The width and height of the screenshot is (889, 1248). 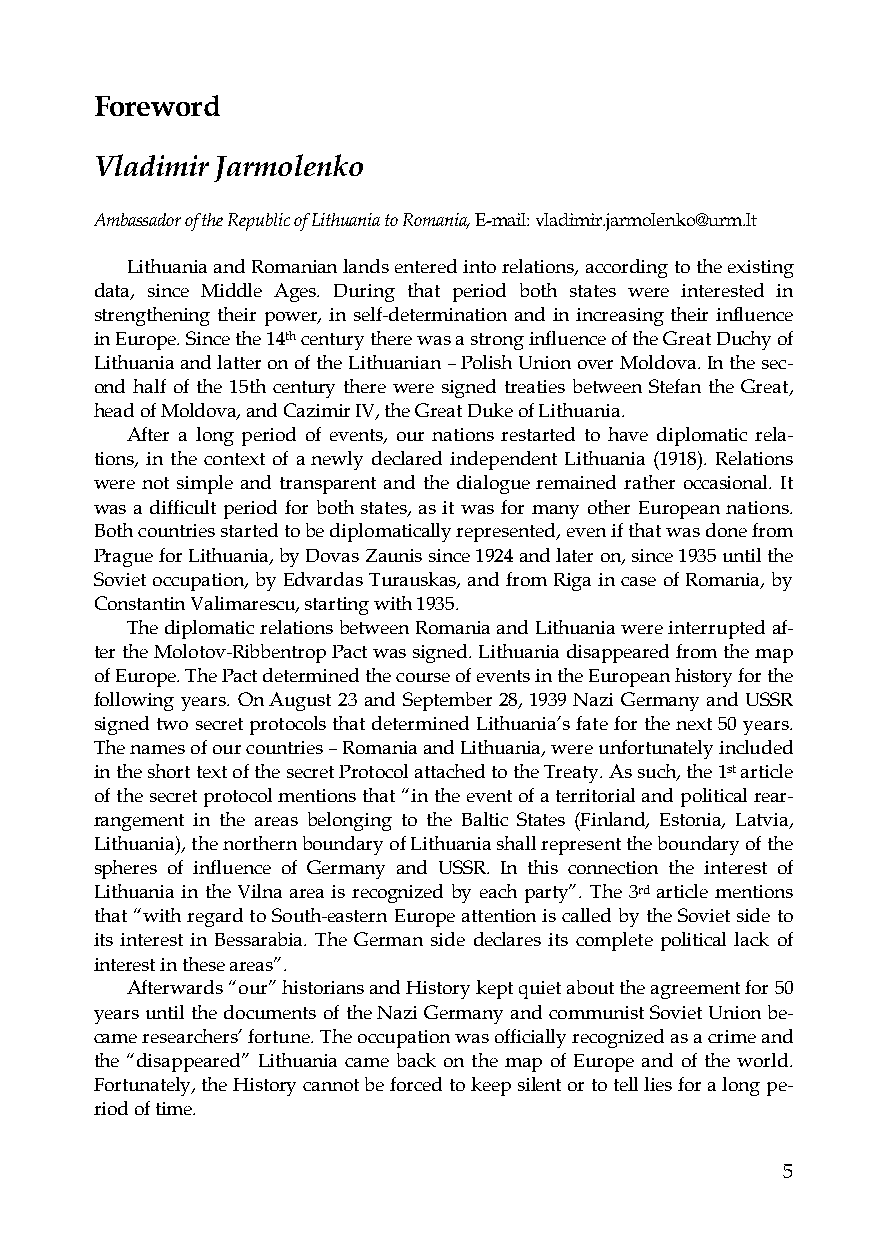 I want to click on short, so click(x=169, y=771).
